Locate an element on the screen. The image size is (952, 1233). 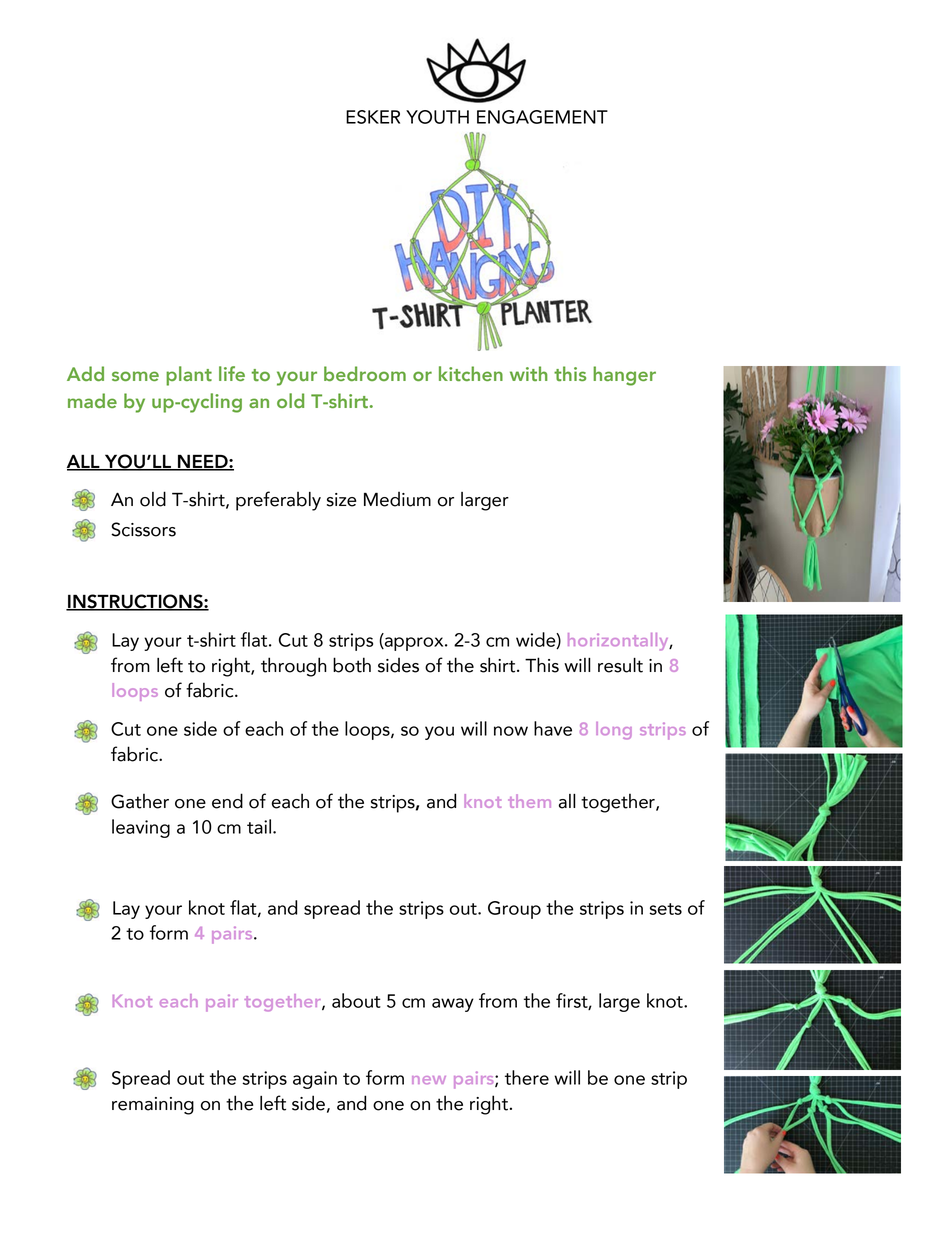
long is located at coordinates (614, 731).
